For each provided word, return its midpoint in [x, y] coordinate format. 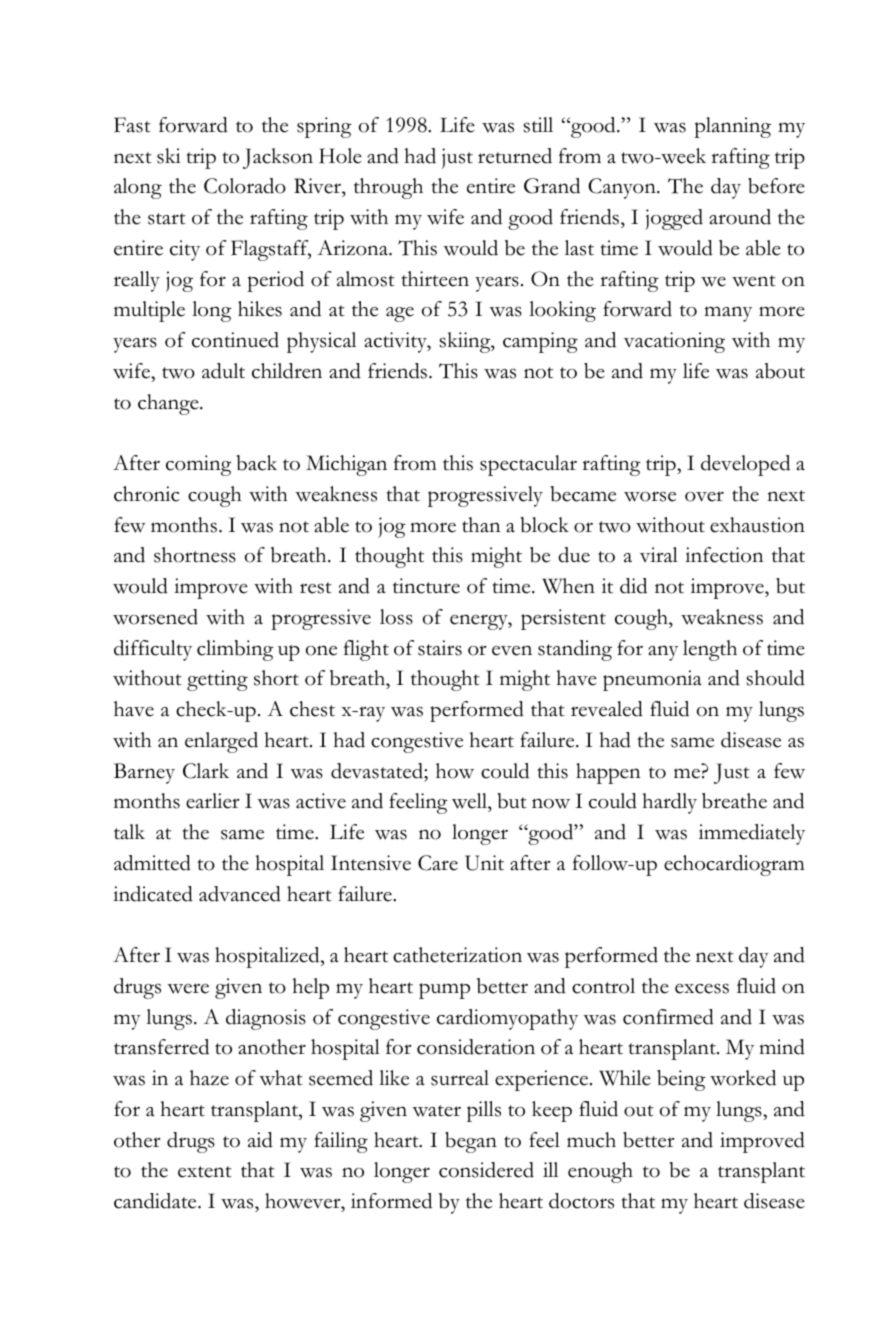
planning [732, 127]
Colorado [245, 186]
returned [515, 156]
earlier [213, 801]
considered [486, 1170]
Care [438, 863]
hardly [669, 803]
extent [205, 1172]
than [481, 525]
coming [199, 465]
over [704, 496]
